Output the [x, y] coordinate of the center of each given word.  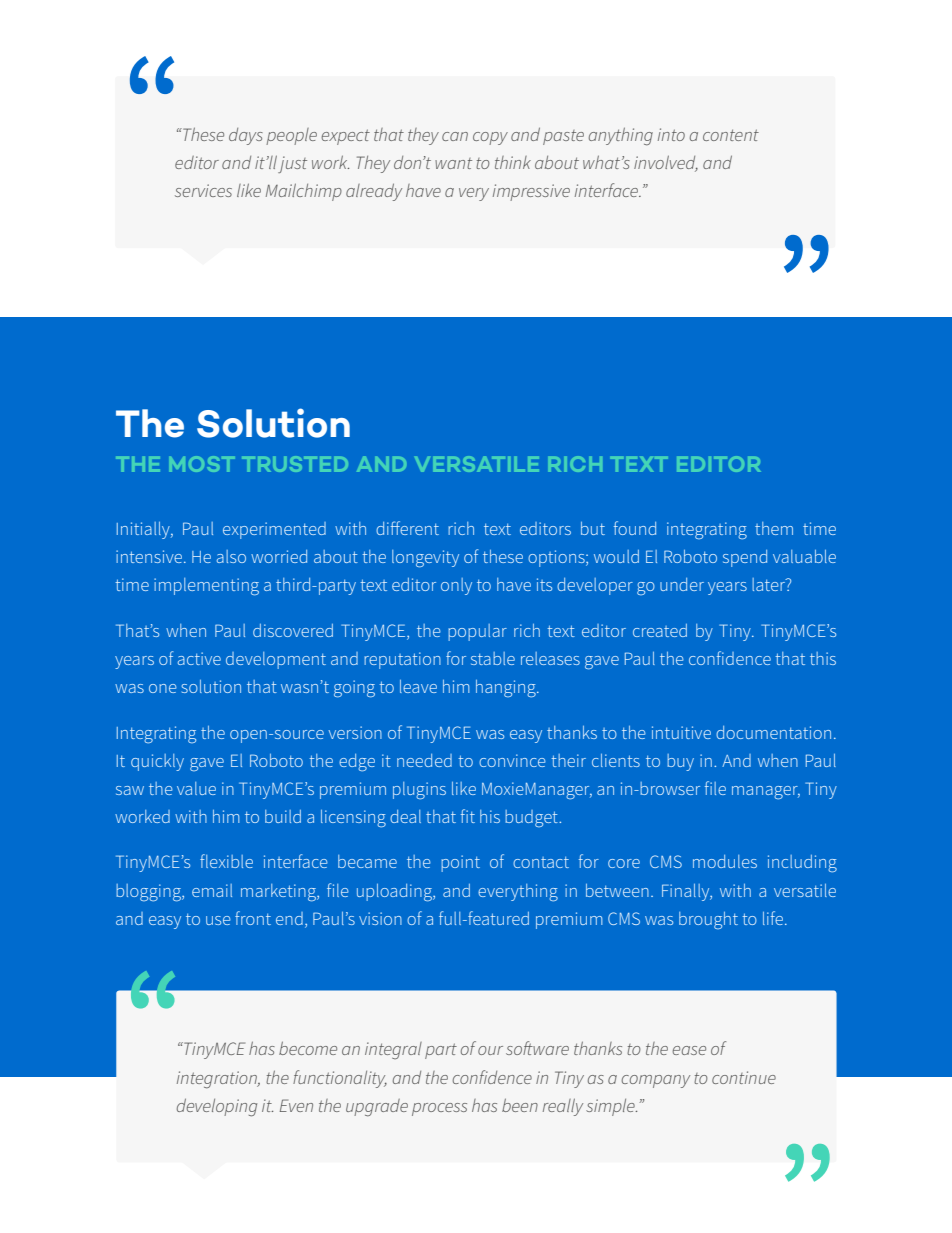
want [453, 163]
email [212, 890]
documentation [773, 732]
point [460, 863]
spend [745, 558]
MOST [202, 464]
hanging [507, 688]
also [231, 556]
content [731, 135]
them [774, 528]
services [203, 190]
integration [218, 1080]
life [774, 918]
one [163, 688]
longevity [425, 558]
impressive [531, 192]
